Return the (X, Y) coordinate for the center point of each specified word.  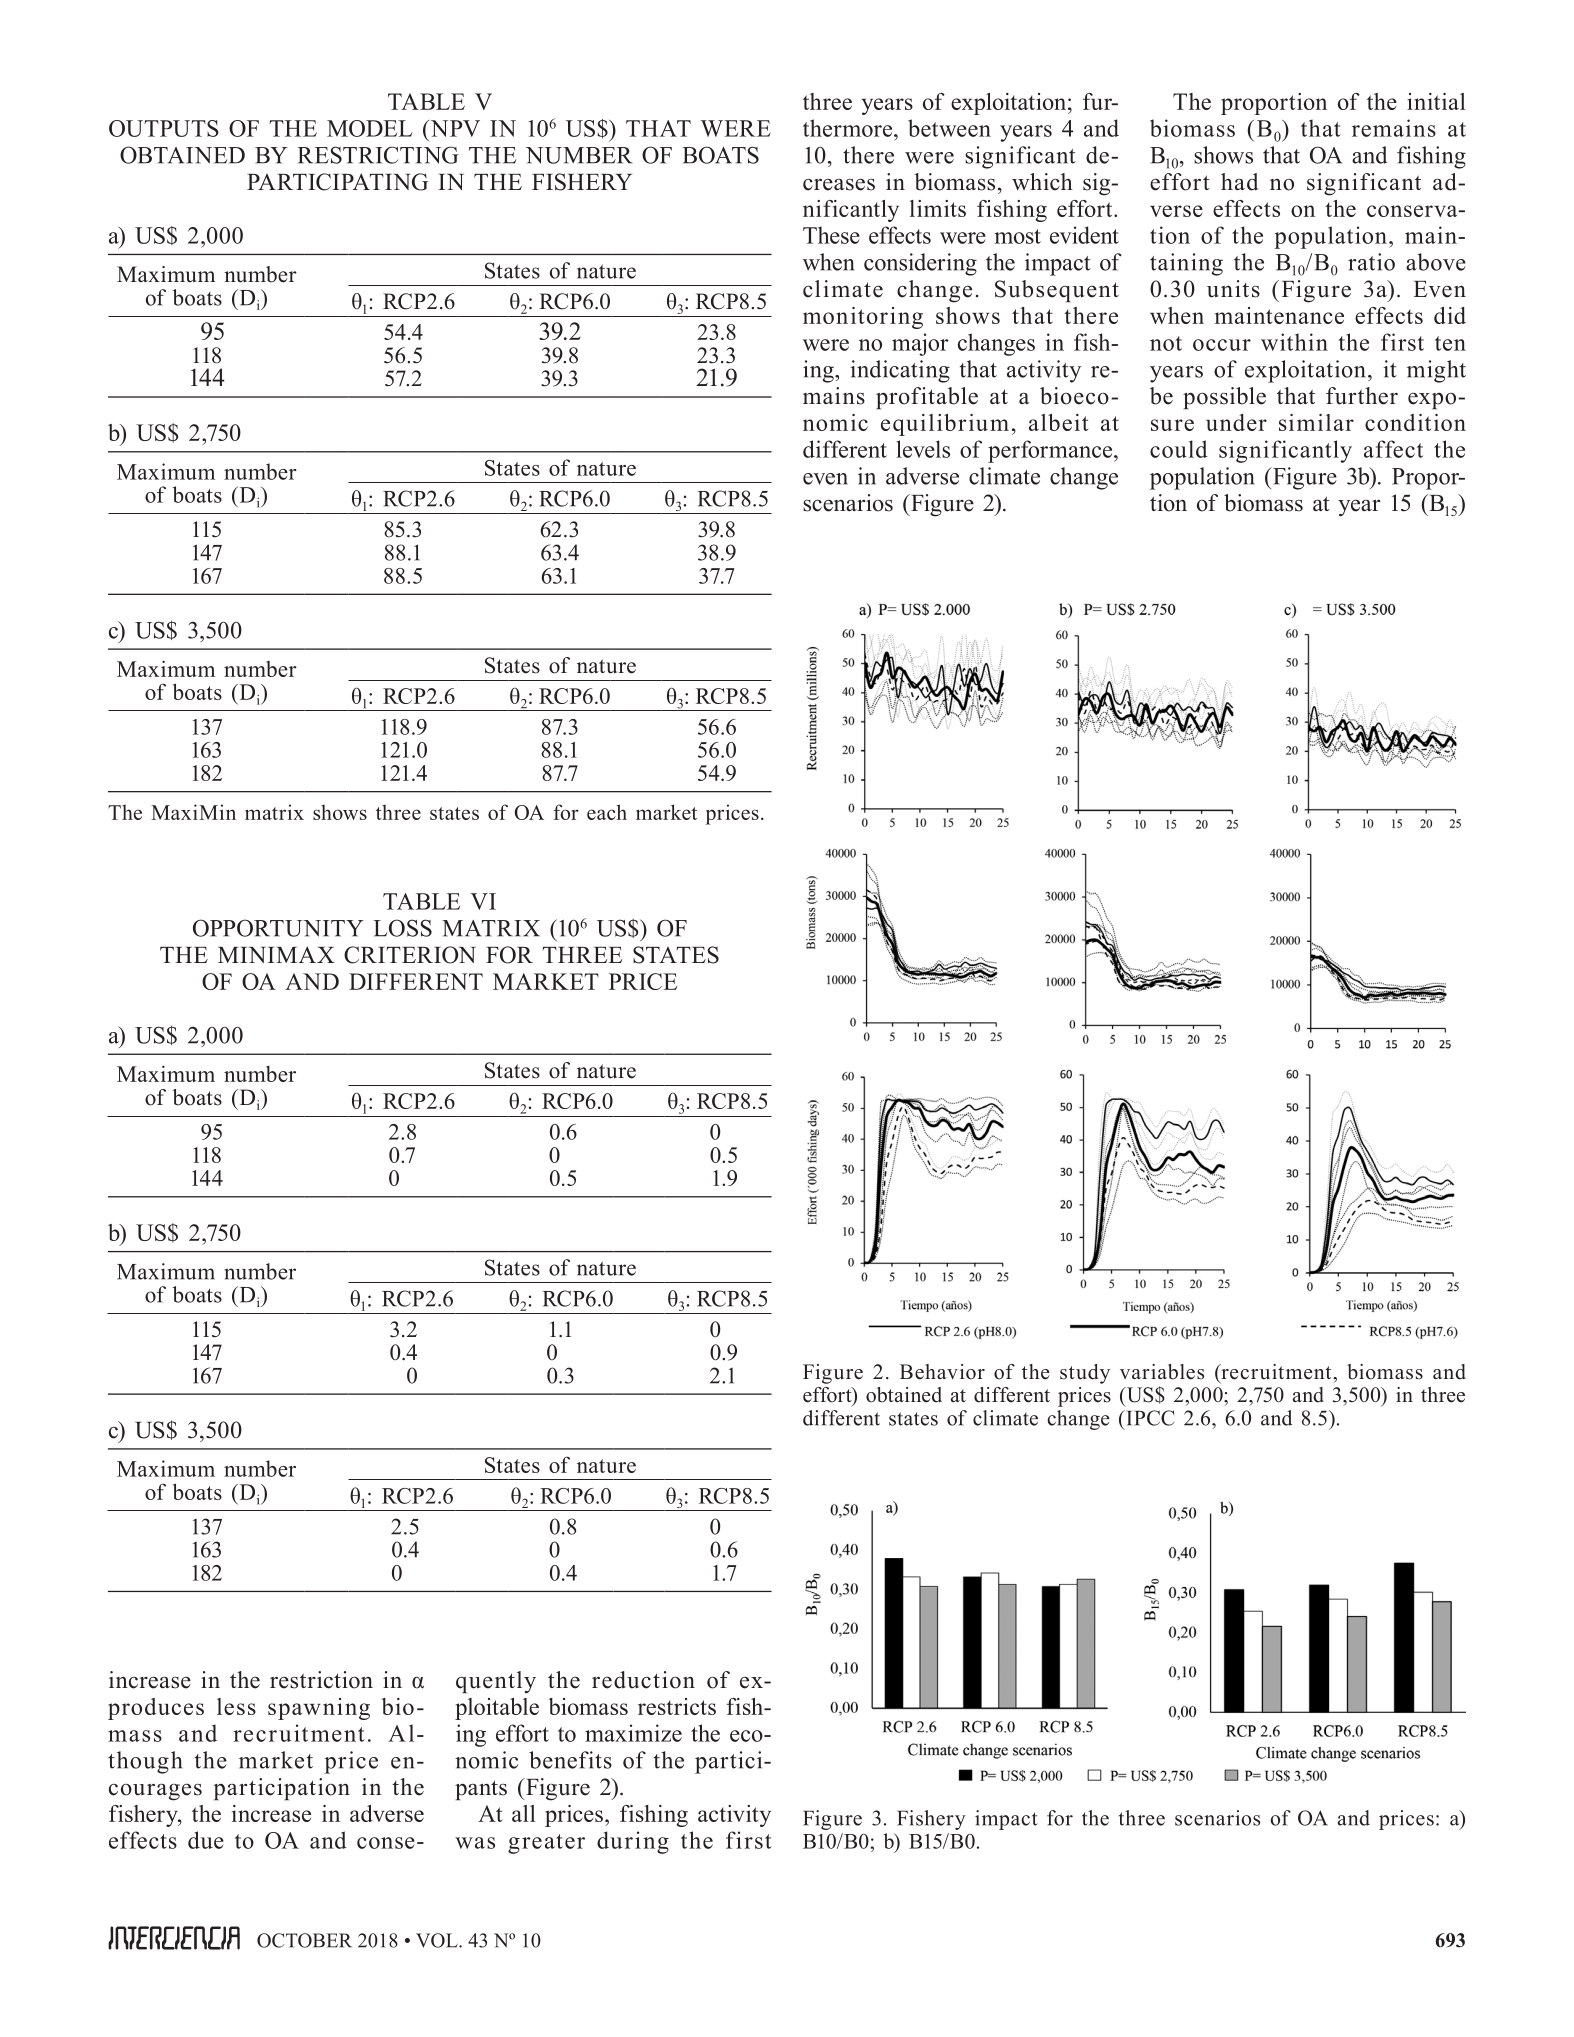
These (831, 235)
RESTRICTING (378, 155)
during (633, 1842)
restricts (677, 1706)
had (1239, 182)
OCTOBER (304, 1940)
